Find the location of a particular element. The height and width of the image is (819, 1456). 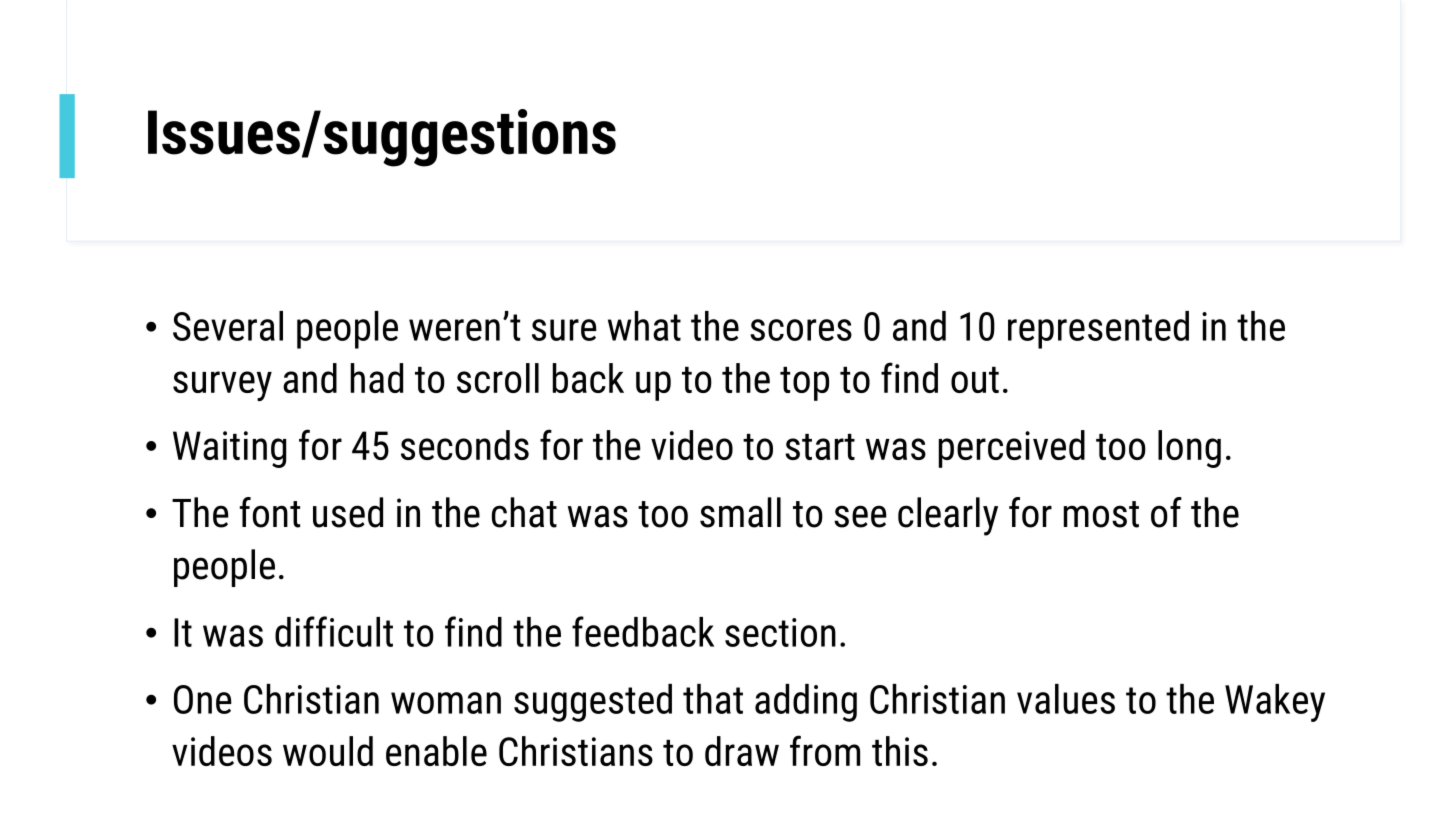

would is located at coordinates (328, 751).
